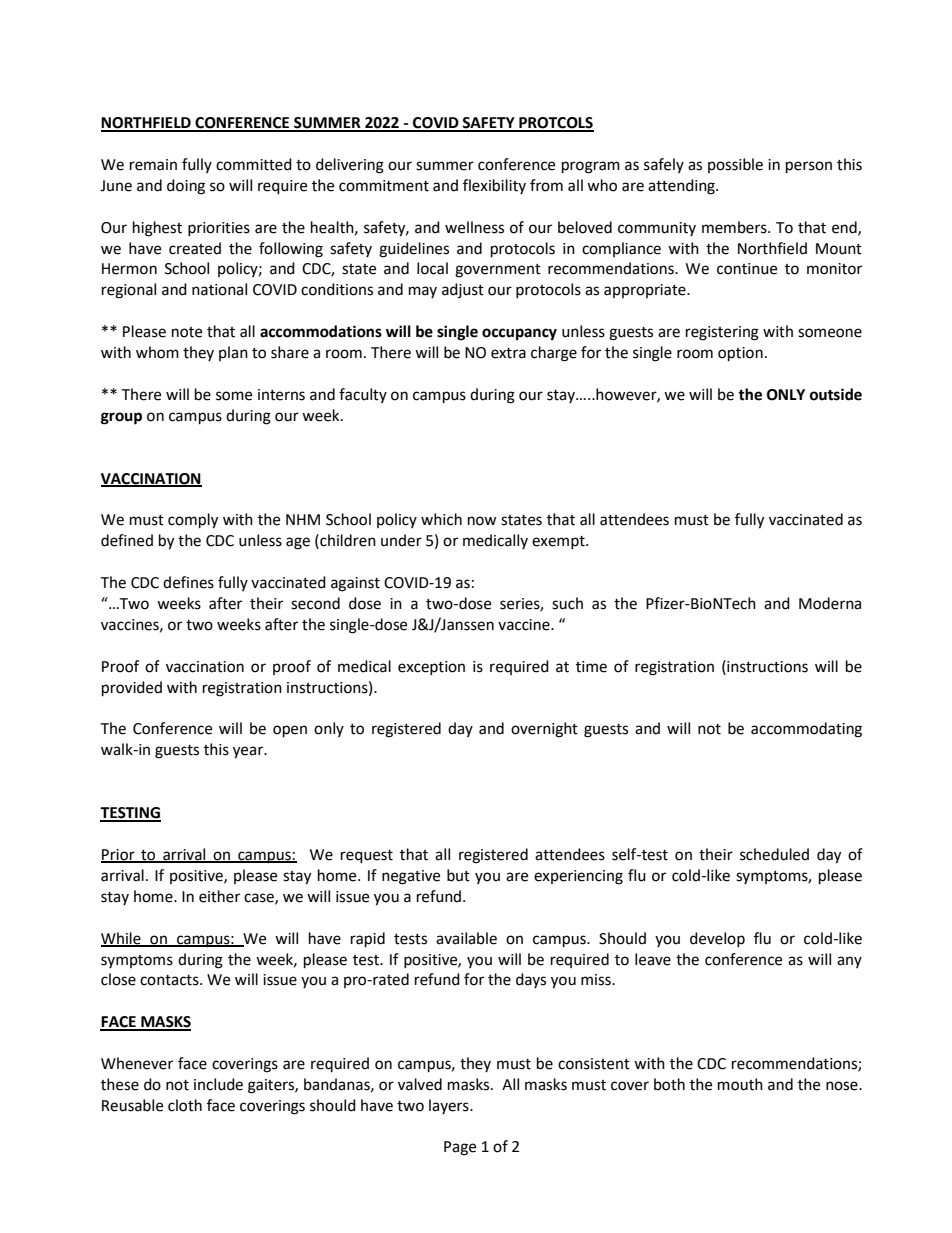 Image resolution: width=952 pixels, height=1233 pixels. I want to click on scheduled, so click(774, 854).
